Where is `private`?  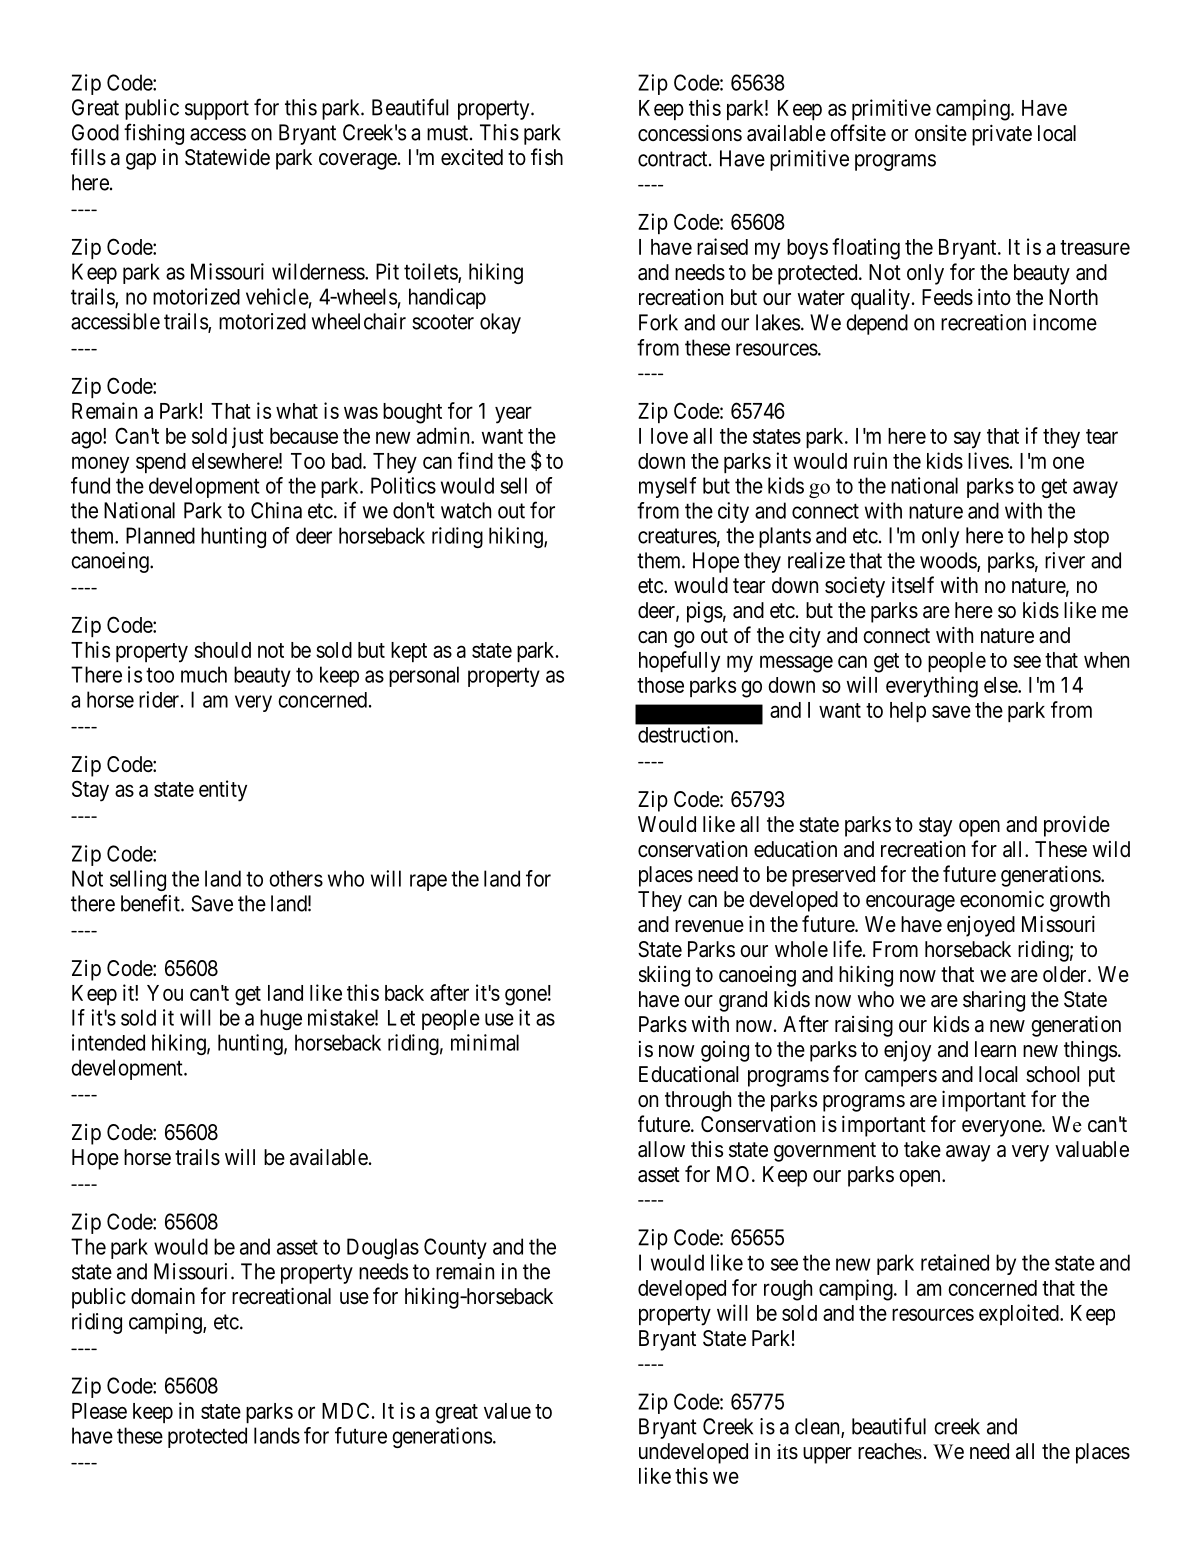
private is located at coordinates (1002, 135).
